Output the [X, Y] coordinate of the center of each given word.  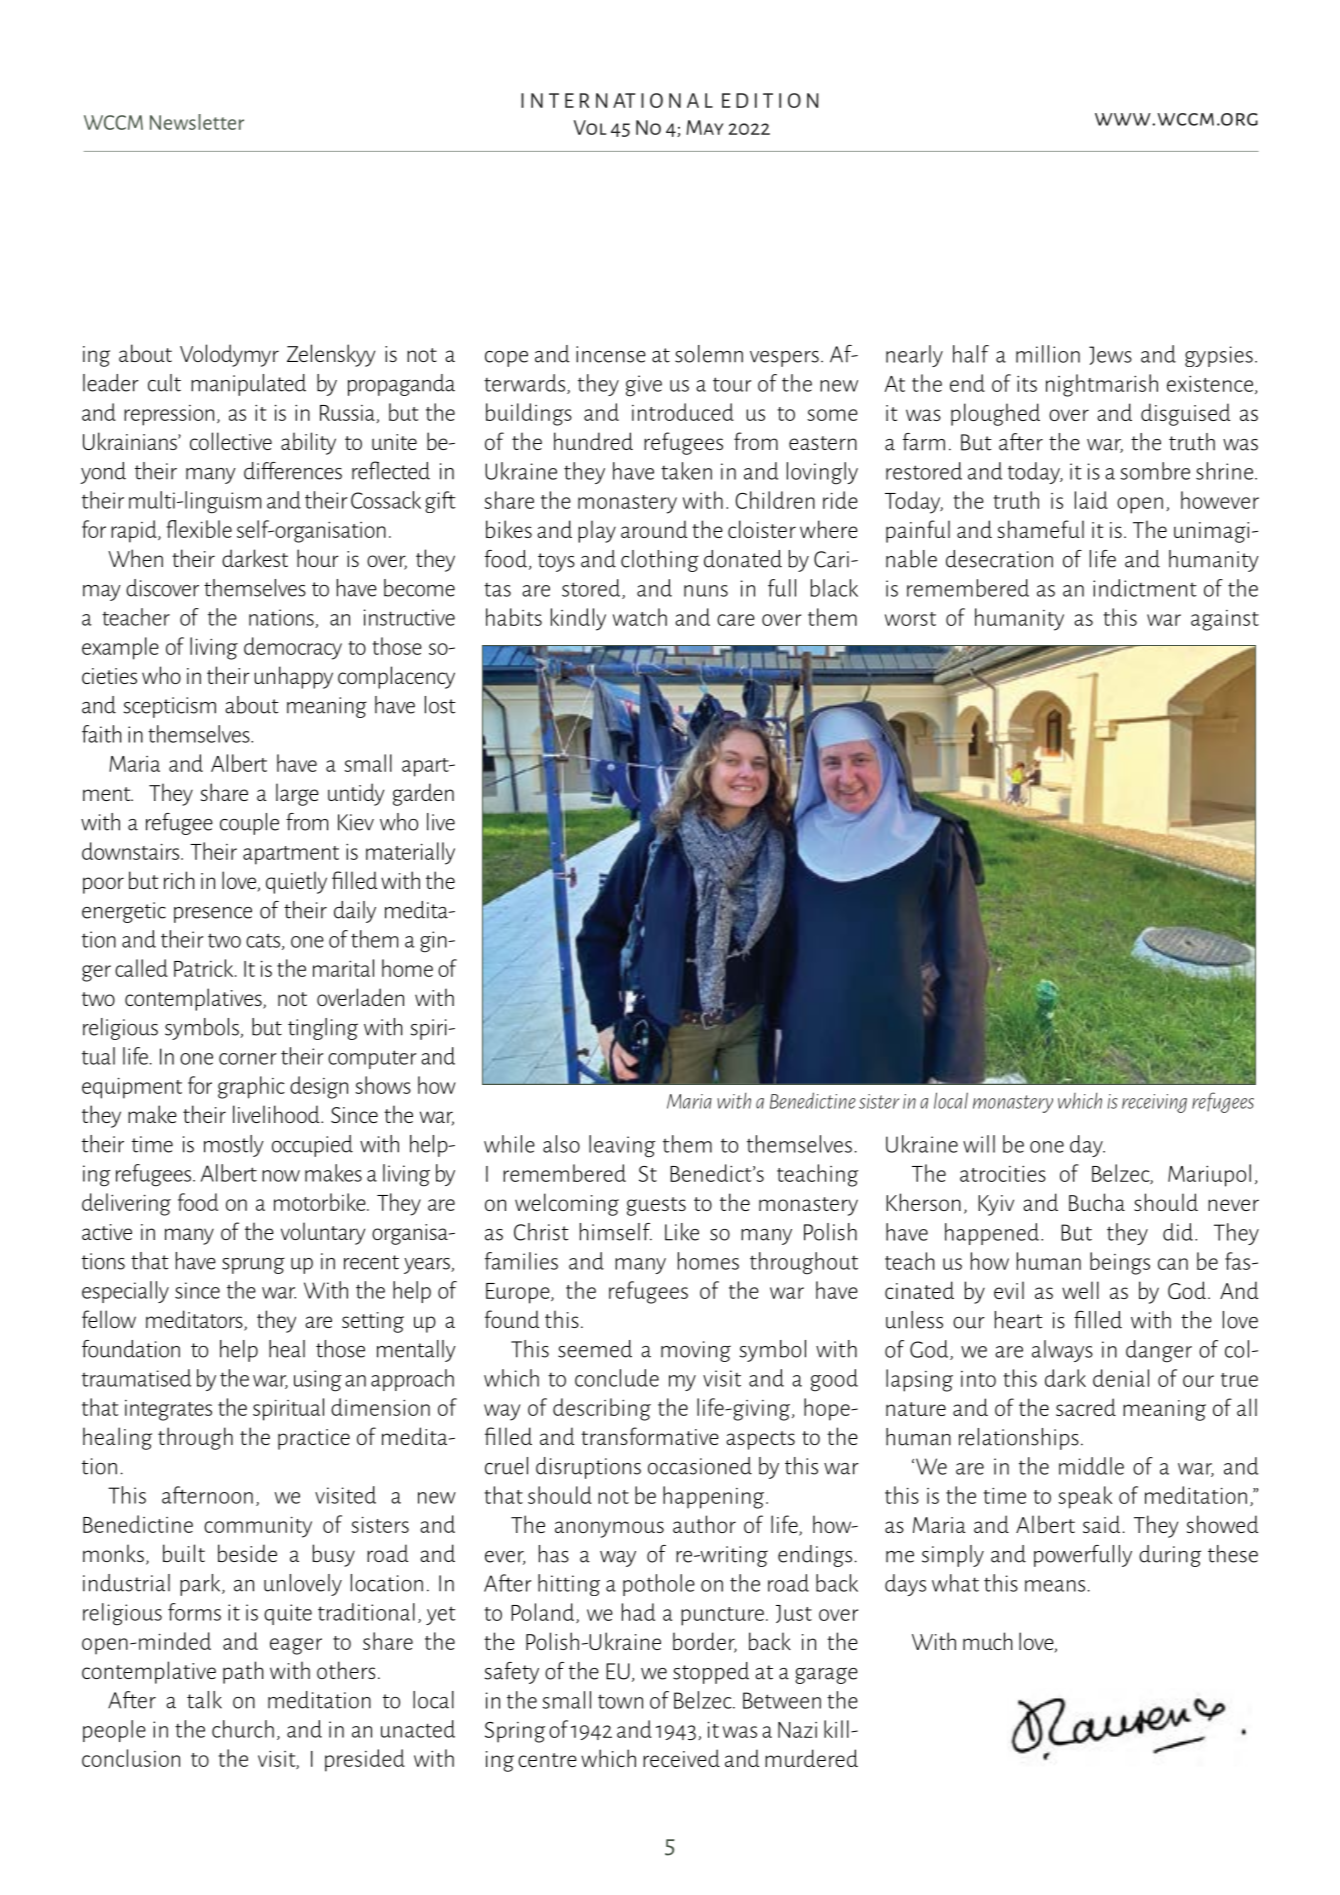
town [620, 1701]
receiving [1154, 1103]
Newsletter [197, 122]
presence [213, 915]
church [243, 1729]
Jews [1110, 355]
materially [410, 853]
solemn [709, 354]
